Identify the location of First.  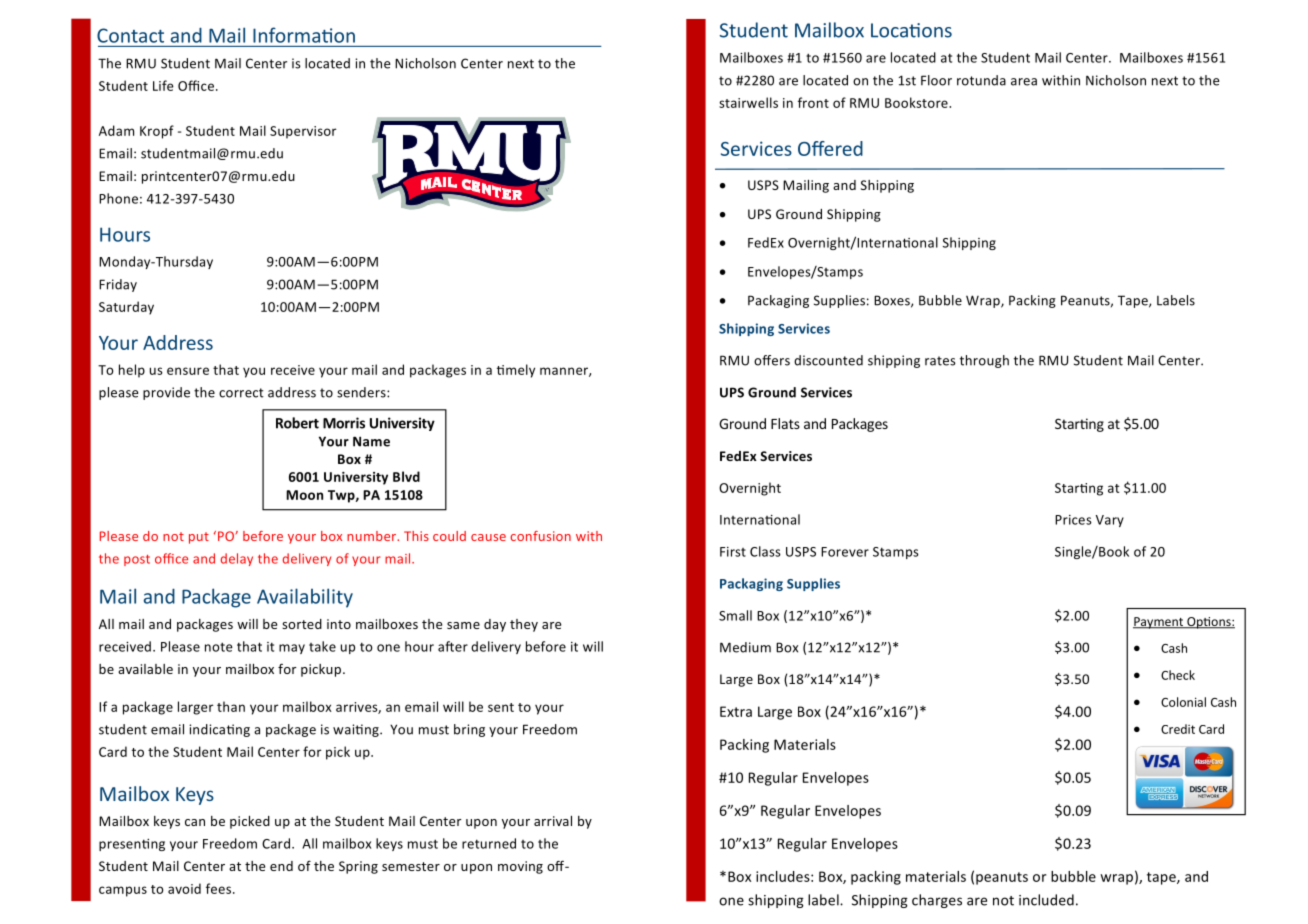
(733, 552).
